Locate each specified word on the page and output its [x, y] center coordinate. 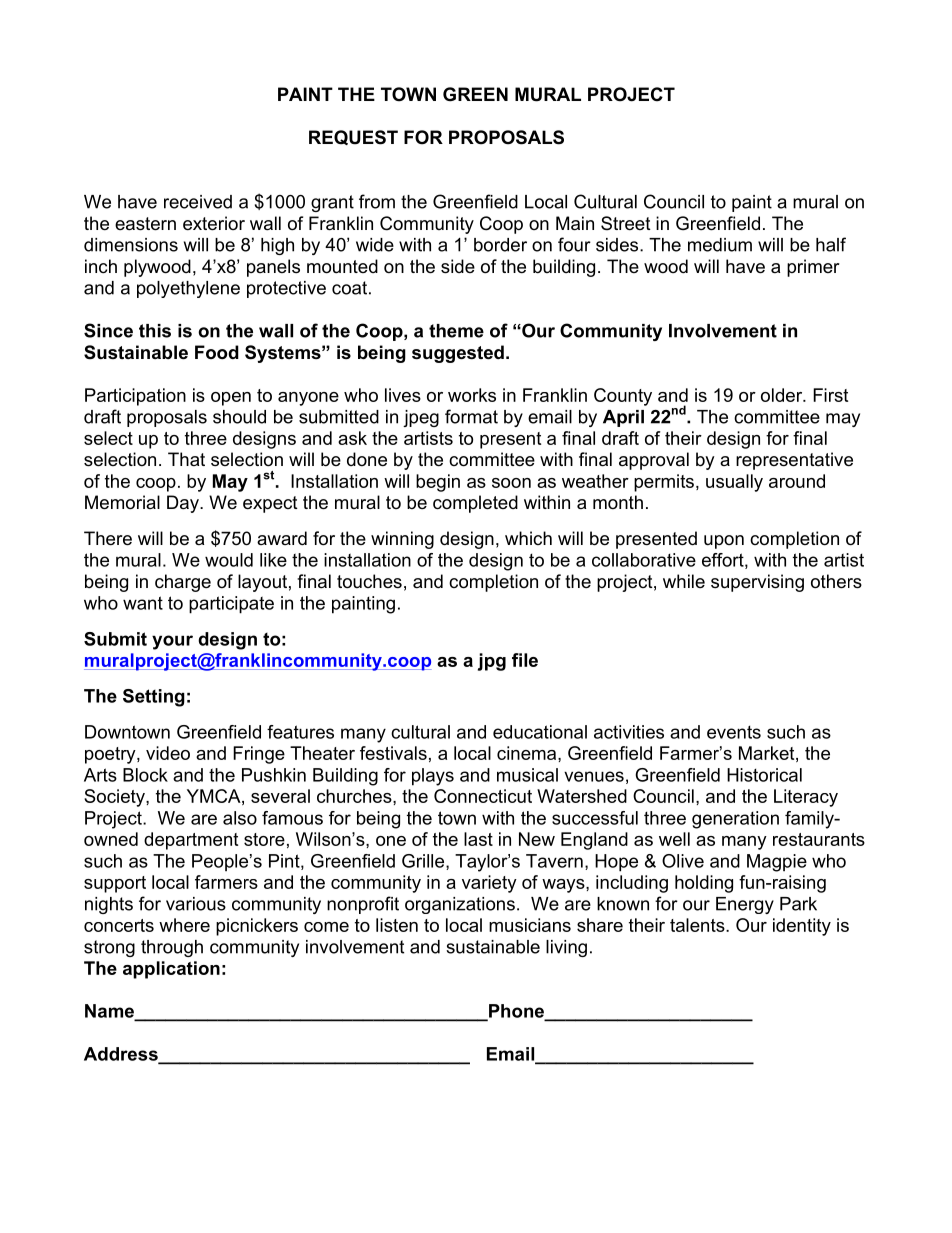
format [471, 416]
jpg [492, 662]
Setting [154, 698]
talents [698, 925]
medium [720, 245]
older [783, 395]
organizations [460, 905]
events [734, 732]
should [239, 417]
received [198, 202]
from [377, 201]
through [172, 948]
